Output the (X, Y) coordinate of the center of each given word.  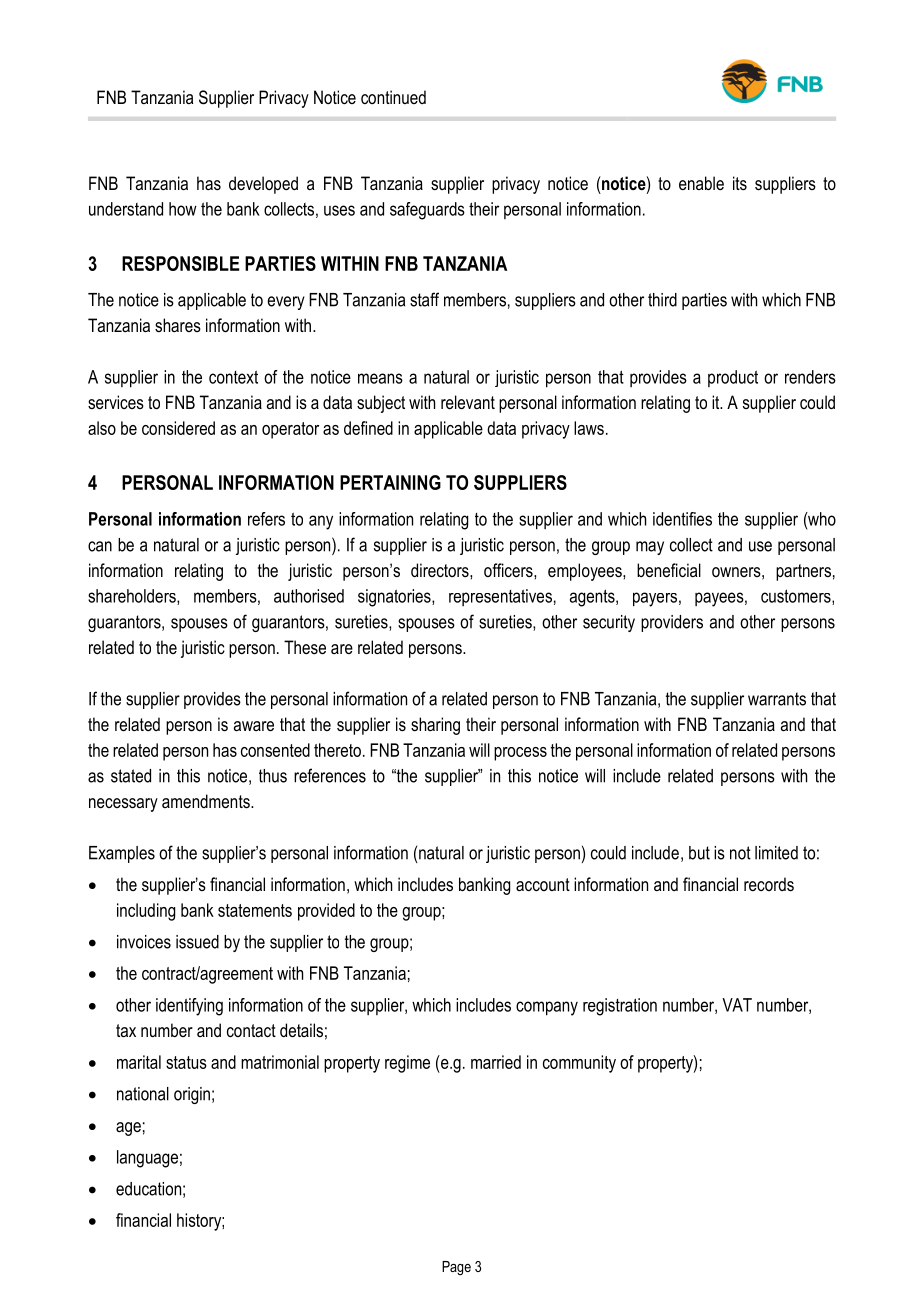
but (699, 853)
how (183, 209)
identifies (682, 519)
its (740, 183)
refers (266, 519)
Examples (122, 854)
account (543, 884)
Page (456, 1268)
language (147, 1159)
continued (393, 97)
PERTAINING (390, 482)
